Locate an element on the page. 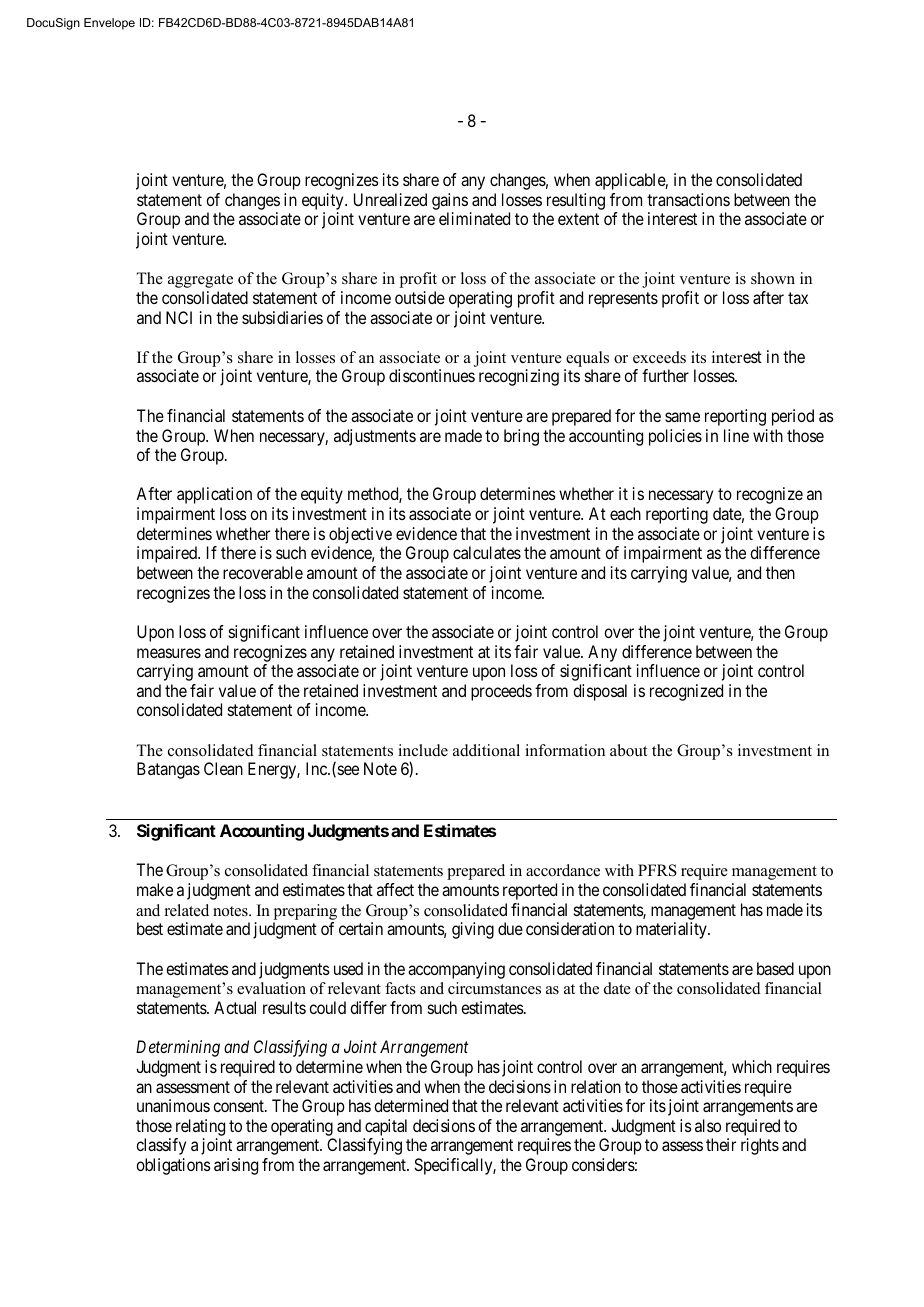 The image size is (924, 1307). Clean is located at coordinates (223, 768).
